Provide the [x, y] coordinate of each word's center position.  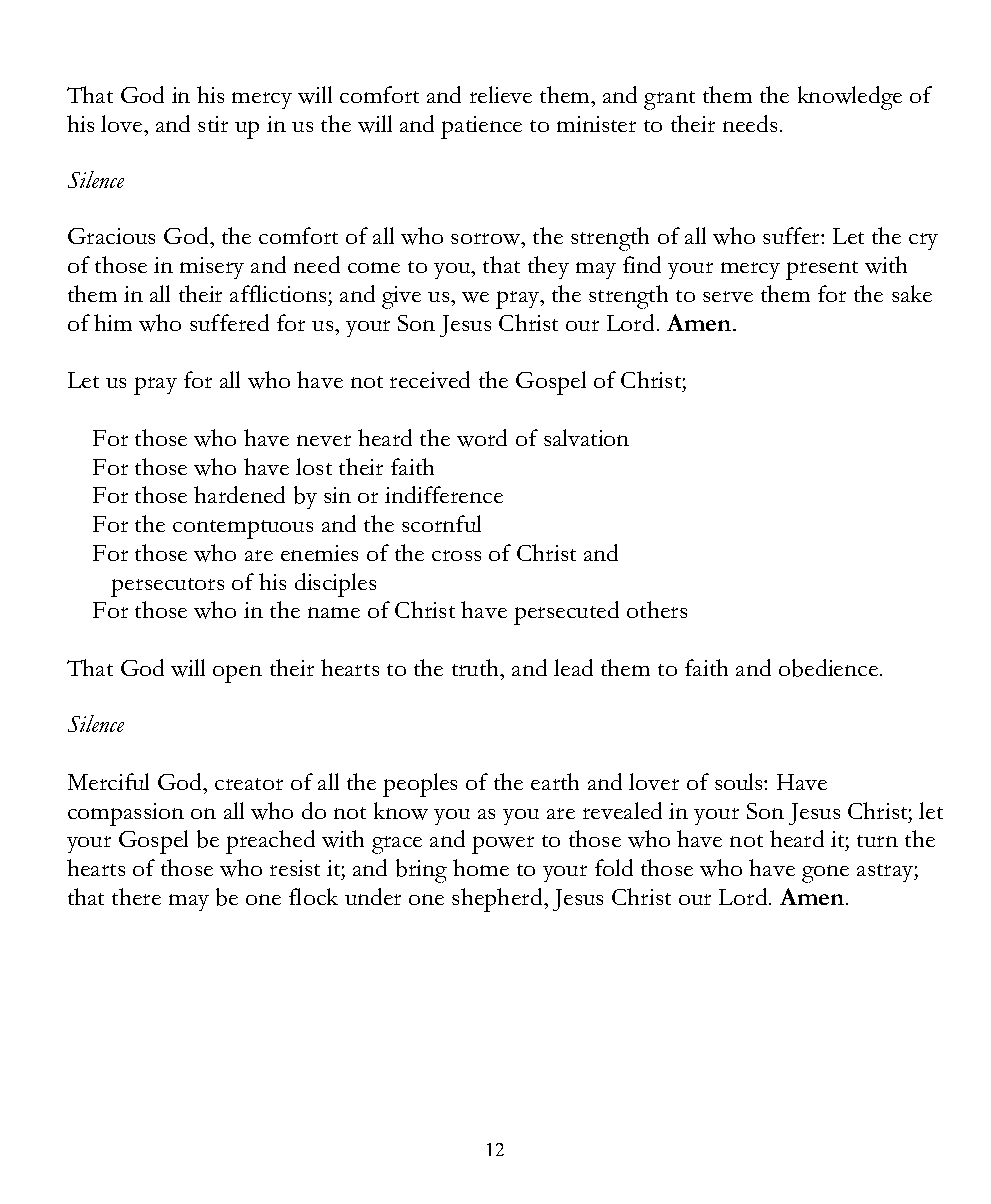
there [136, 896]
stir [213, 124]
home [481, 867]
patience [481, 127]
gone [825, 874]
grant [669, 100]
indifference [444, 494]
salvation [586, 437]
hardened [239, 494]
